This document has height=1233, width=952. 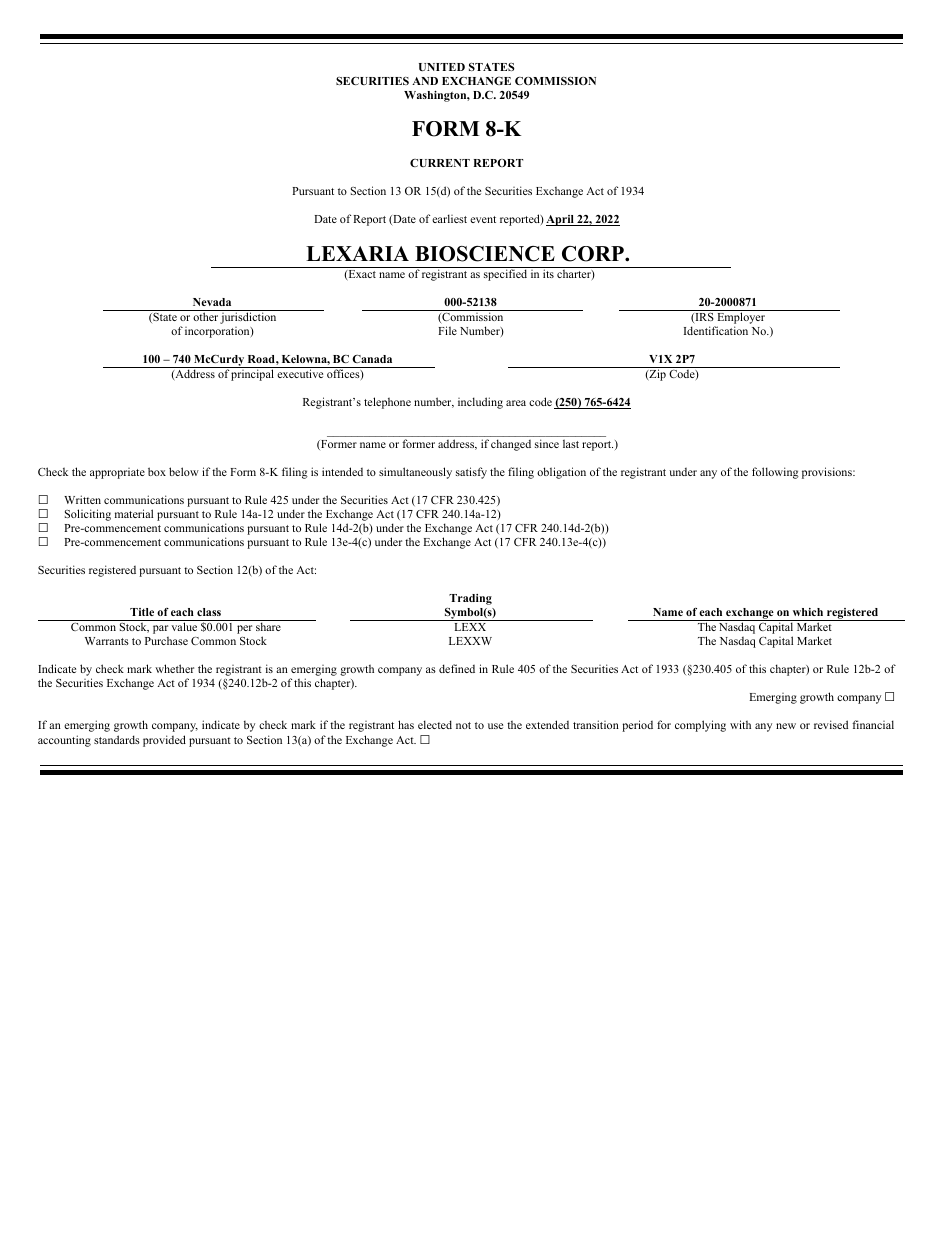 What do you see at coordinates (480, 403) in the document?
I see `including` at bounding box center [480, 403].
